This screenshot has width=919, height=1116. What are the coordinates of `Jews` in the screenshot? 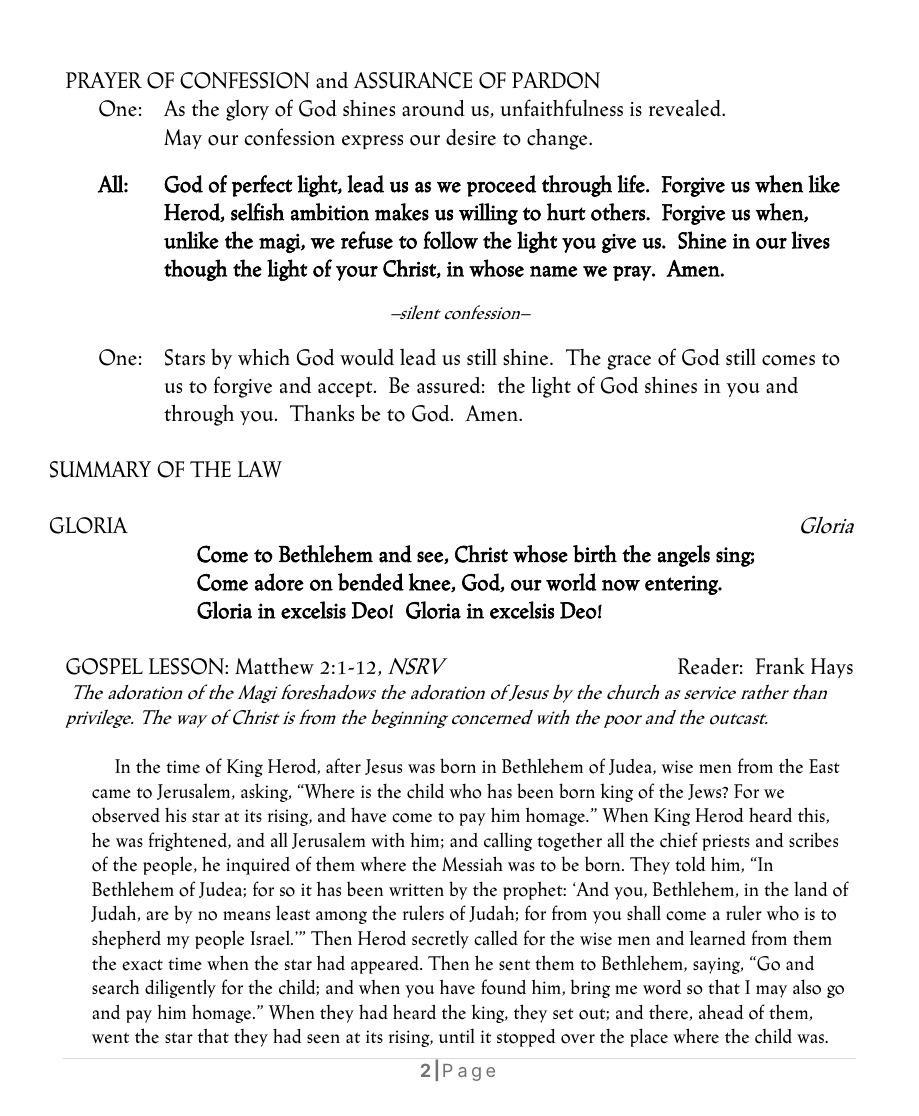 It's located at (706, 792).
